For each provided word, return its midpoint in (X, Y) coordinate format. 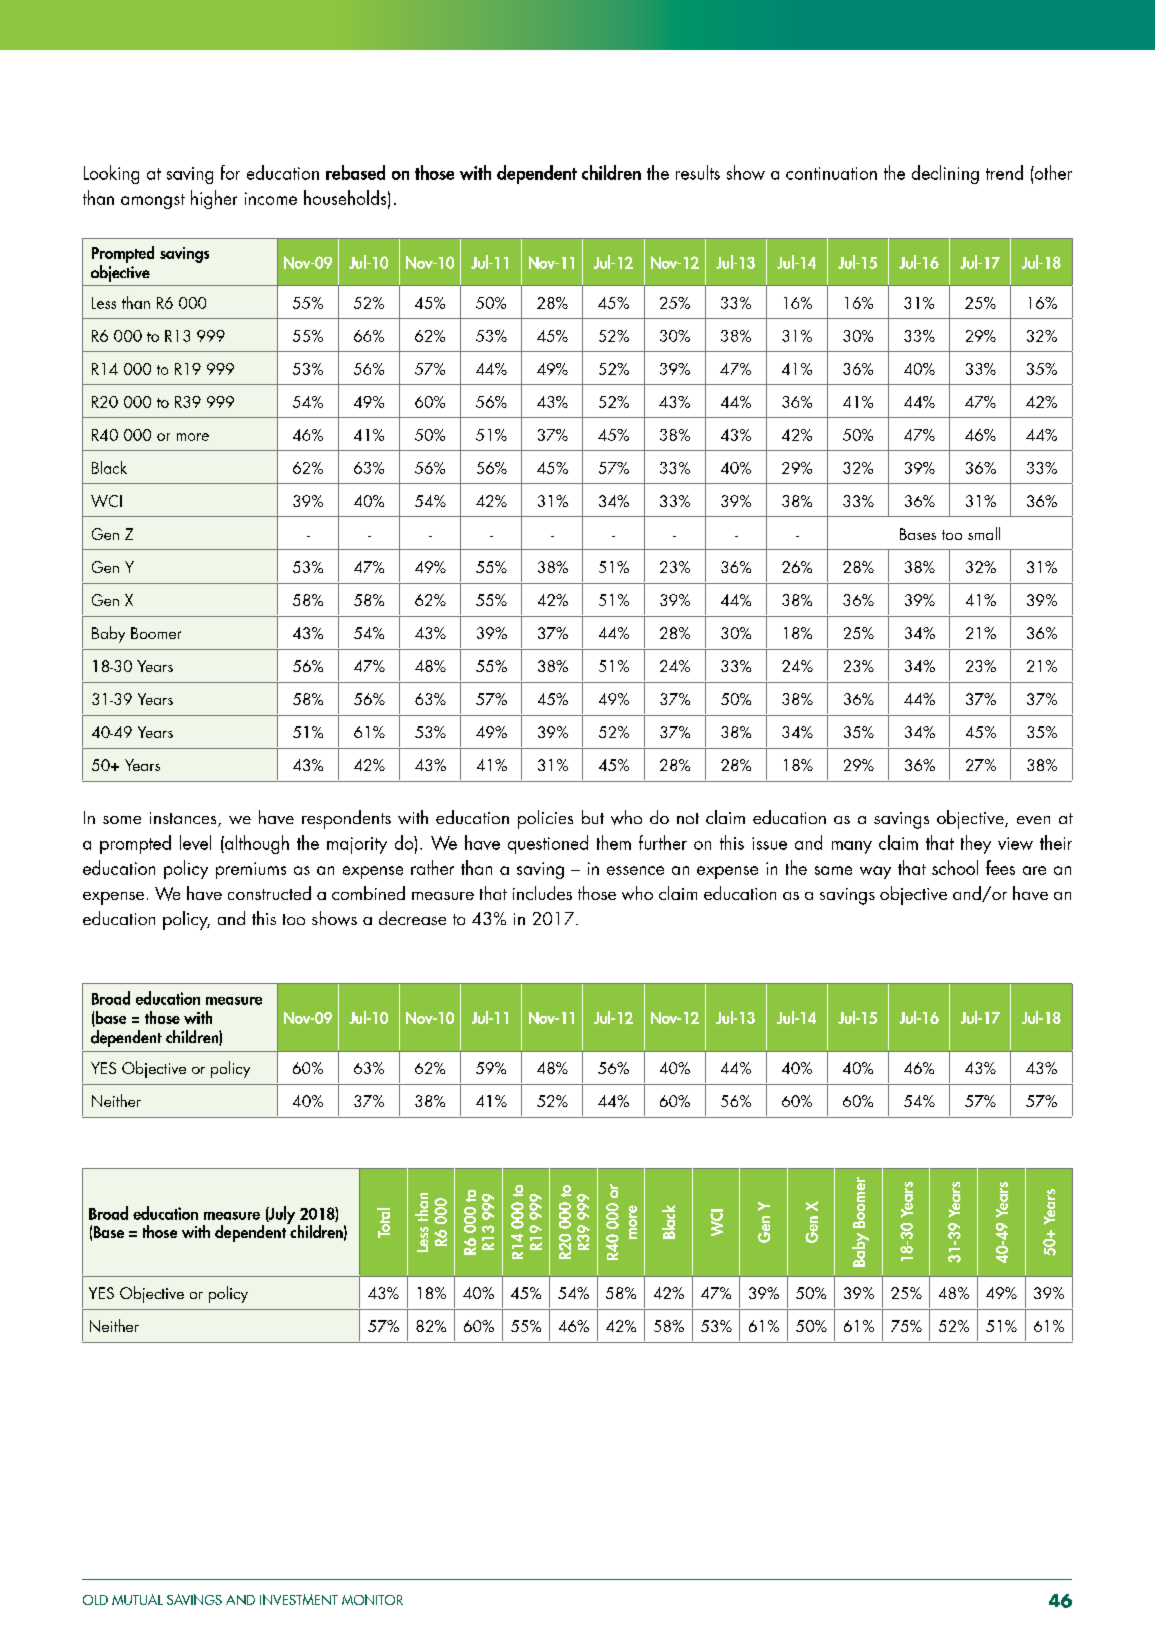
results (698, 172)
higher (214, 199)
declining (945, 174)
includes (542, 893)
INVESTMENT (299, 1599)
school (955, 867)
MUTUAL (137, 1599)
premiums (251, 870)
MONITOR (372, 1599)
